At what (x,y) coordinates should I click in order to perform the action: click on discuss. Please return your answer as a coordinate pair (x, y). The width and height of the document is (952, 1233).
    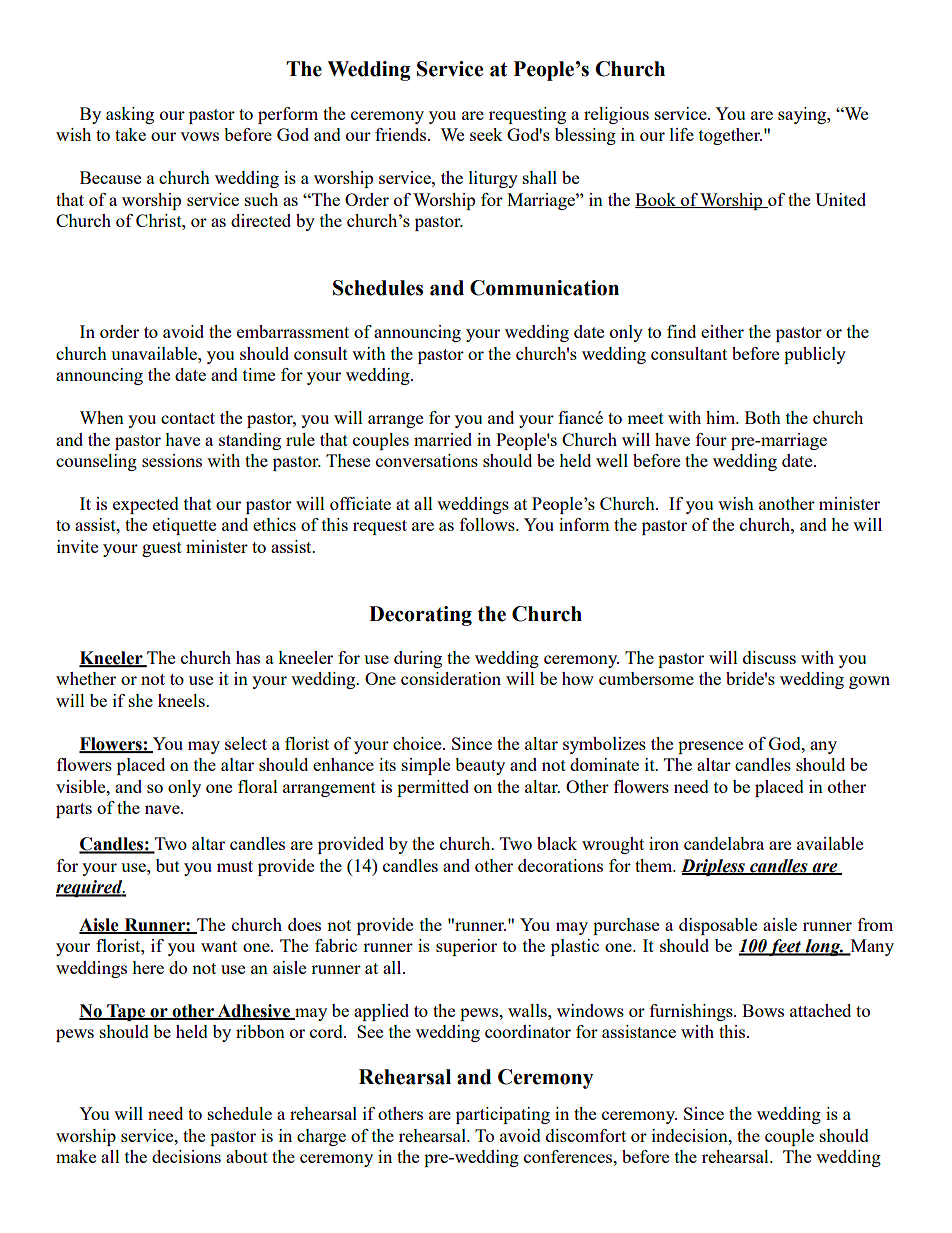
    Looking at the image, I should click on (769, 657).
